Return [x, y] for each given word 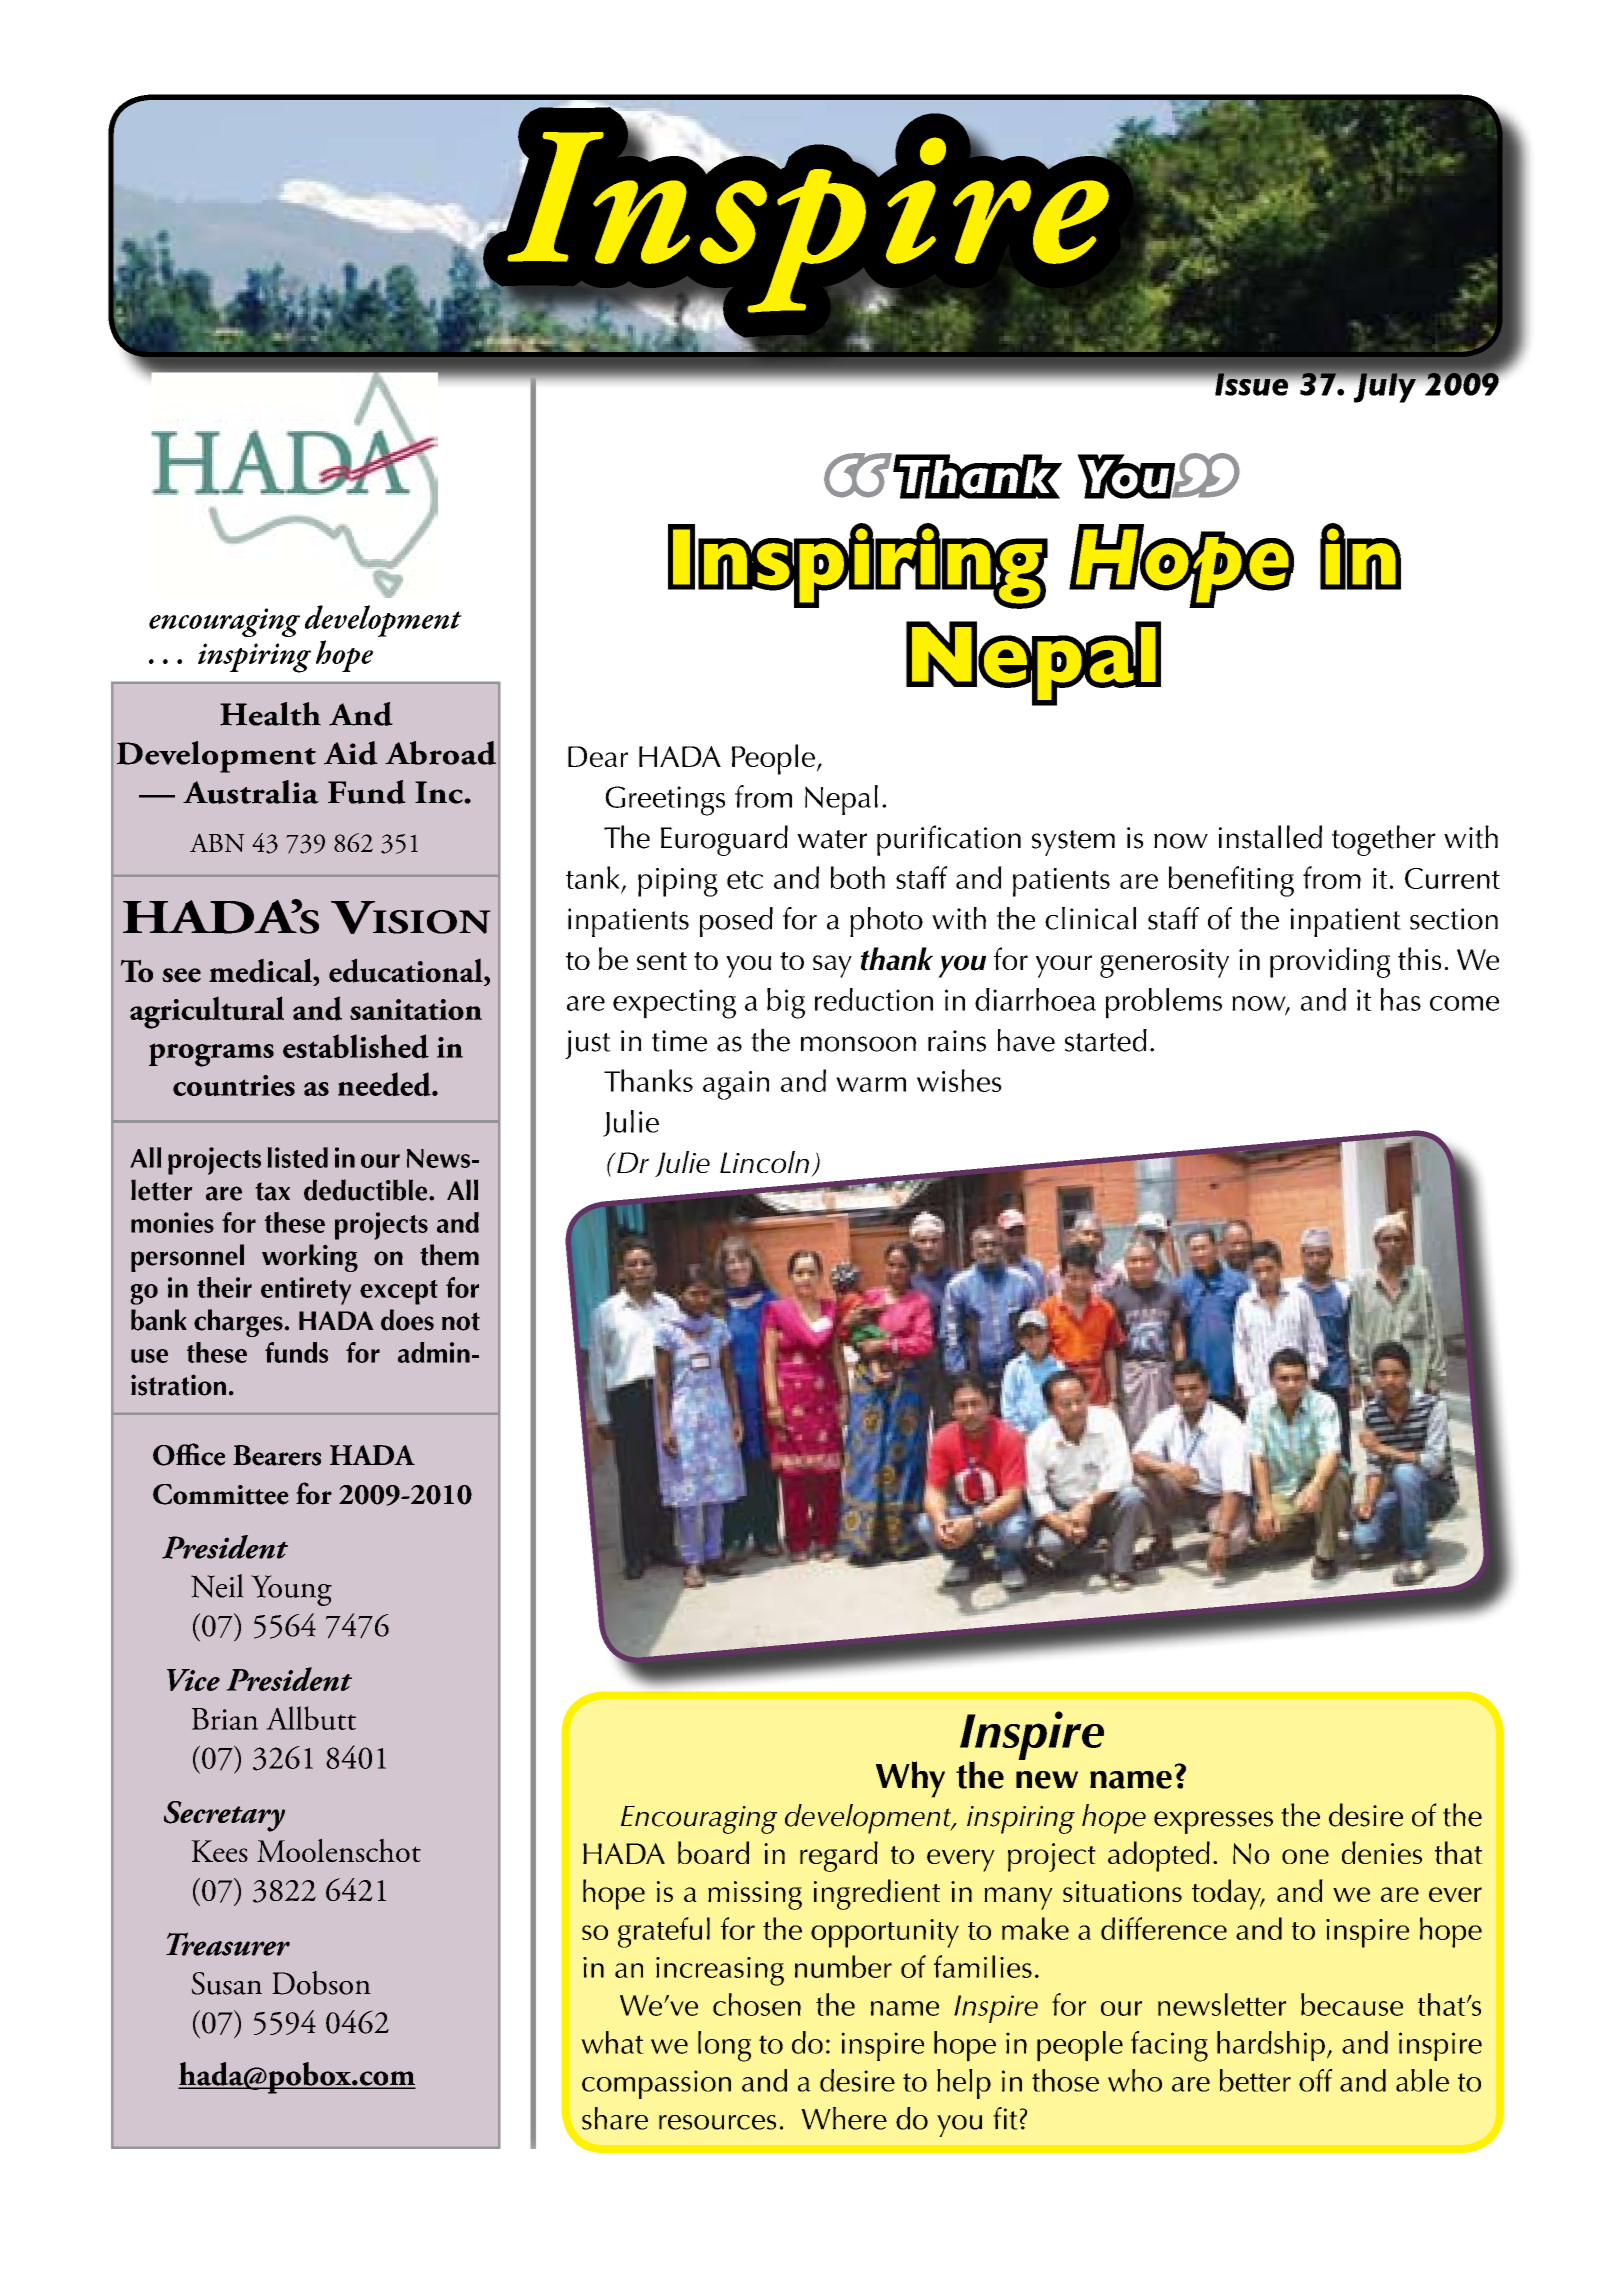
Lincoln [764, 1162]
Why [910, 1779]
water [832, 839]
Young [291, 1590]
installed [1270, 837]
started [1106, 1040]
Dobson [321, 1983]
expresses [1213, 1822]
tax [272, 1191]
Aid [351, 753]
